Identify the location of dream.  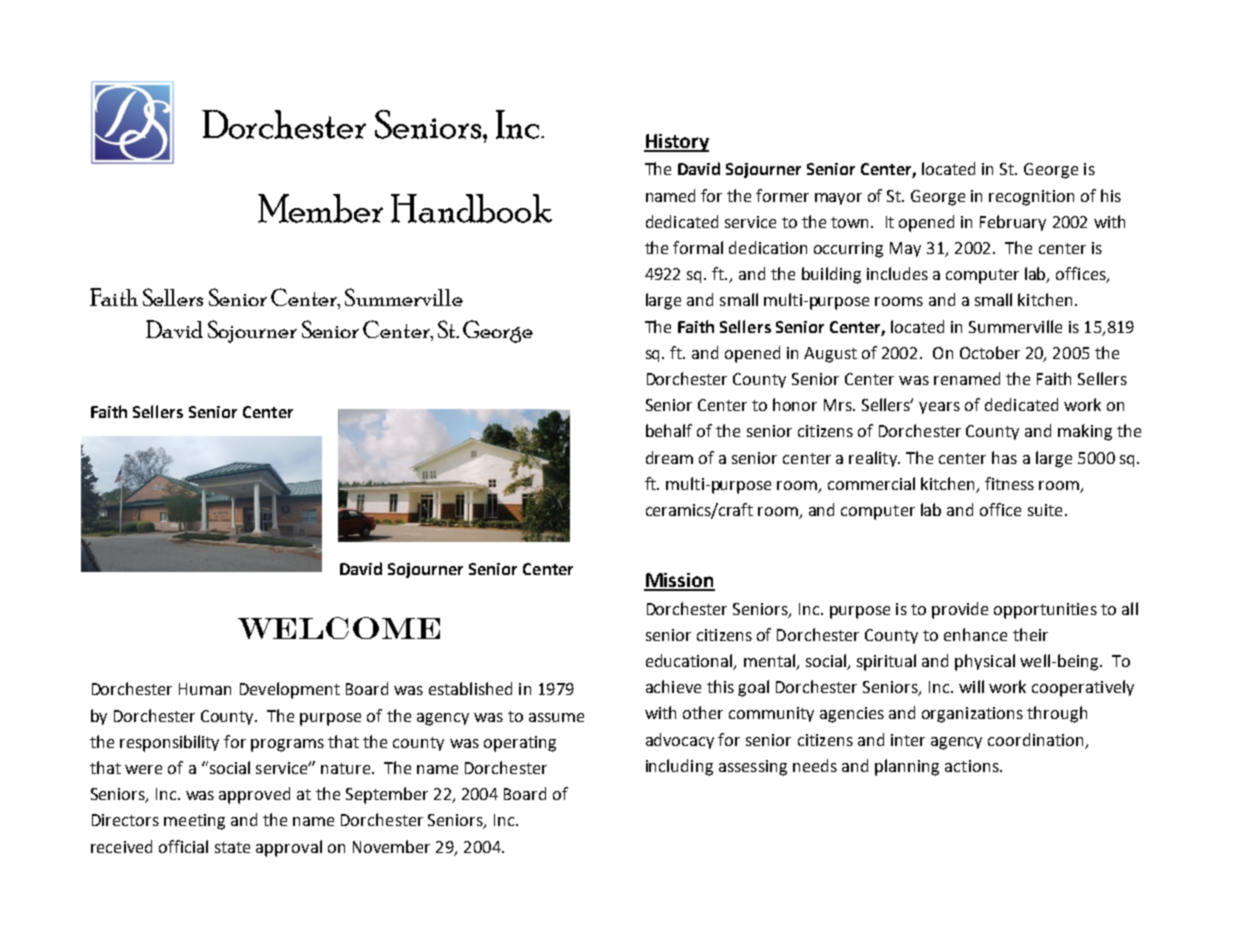
(669, 457).
